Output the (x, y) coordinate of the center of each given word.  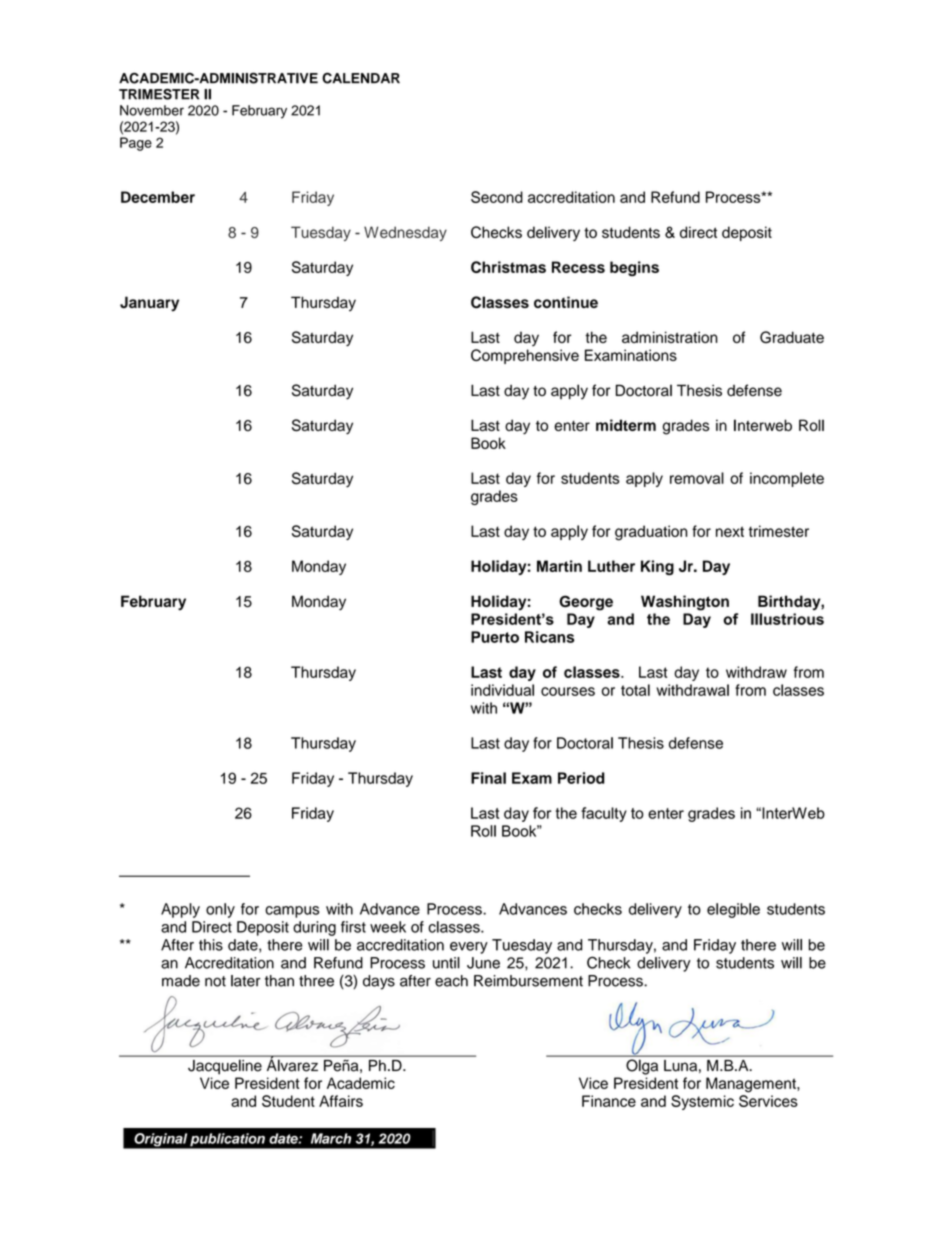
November (152, 110)
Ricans (549, 637)
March (331, 1138)
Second (497, 197)
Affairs (341, 1101)
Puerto (495, 637)
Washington (685, 603)
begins (634, 268)
